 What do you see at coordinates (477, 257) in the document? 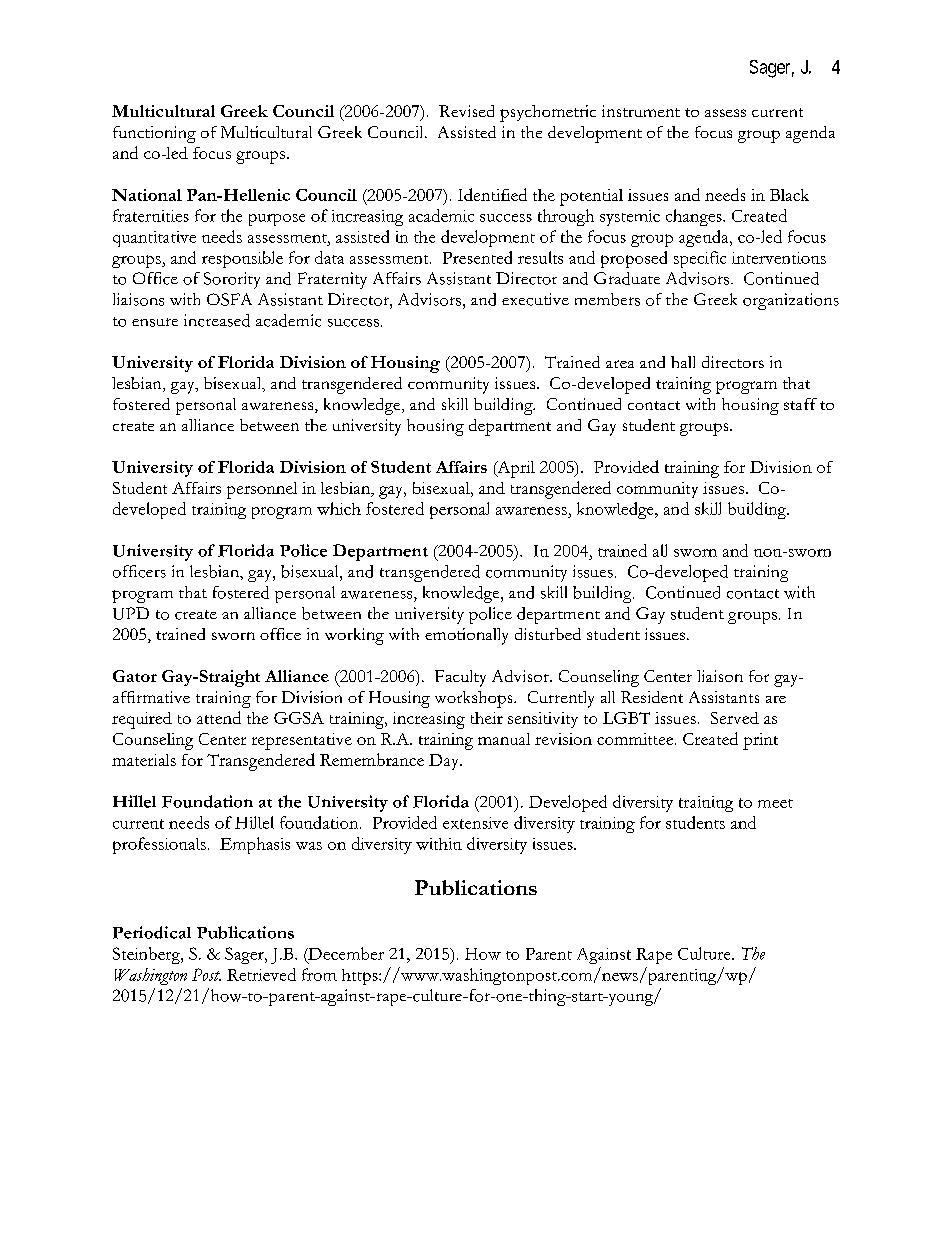
I see `Presented` at bounding box center [477, 257].
